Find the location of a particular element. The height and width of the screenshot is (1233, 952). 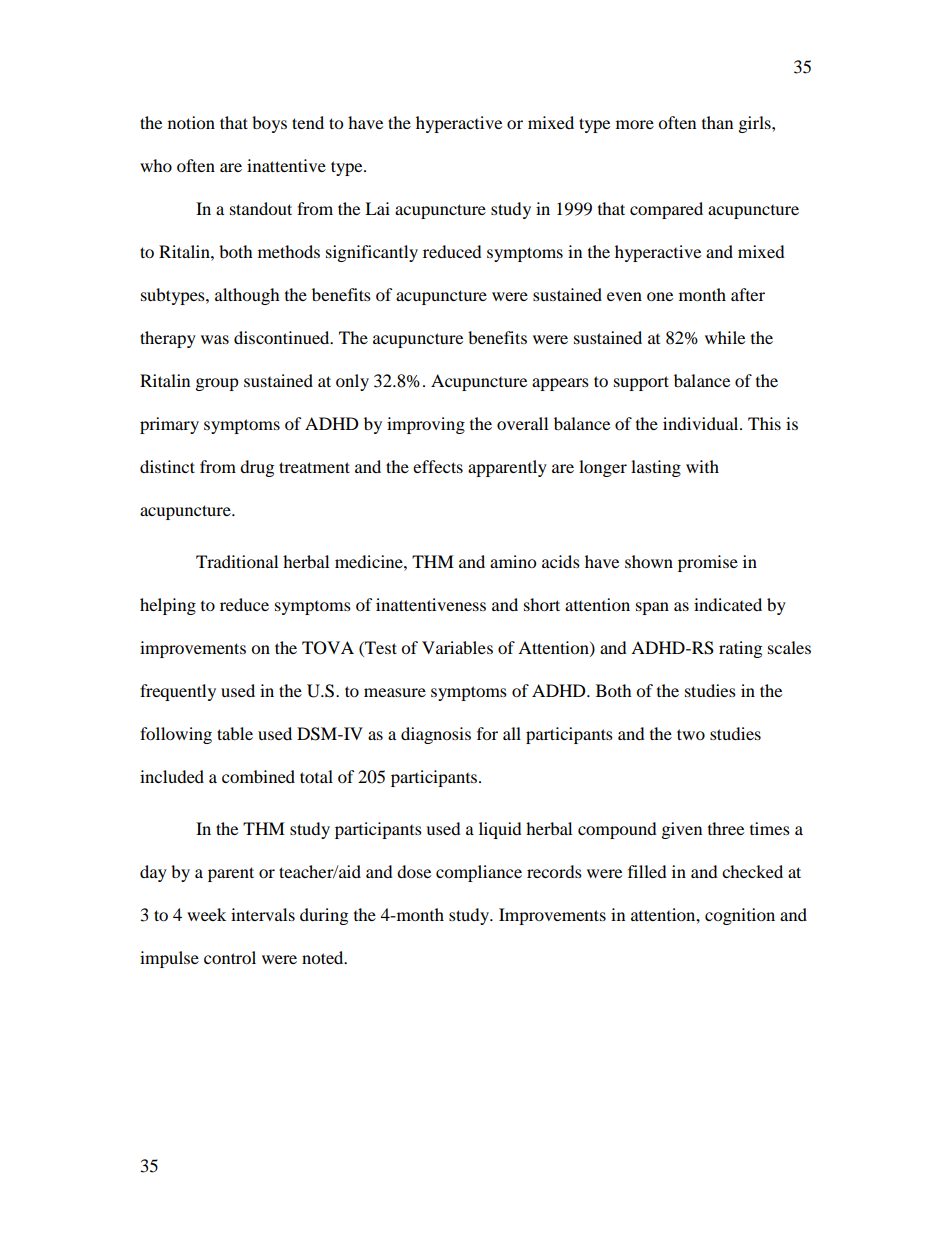

Traditional is located at coordinates (237, 561).
